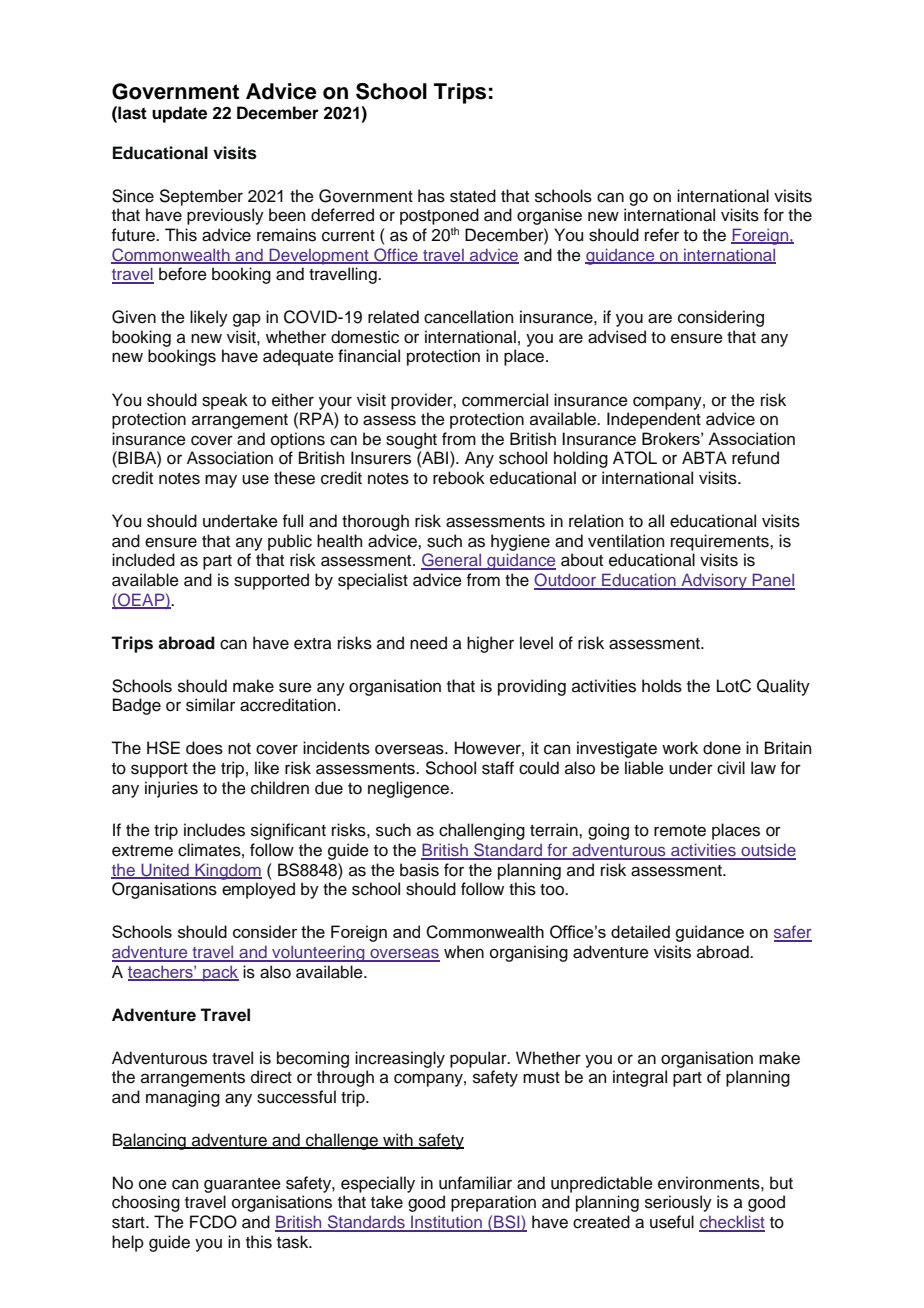  Describe the element at coordinates (490, 644) in the screenshot. I see `higher` at that location.
